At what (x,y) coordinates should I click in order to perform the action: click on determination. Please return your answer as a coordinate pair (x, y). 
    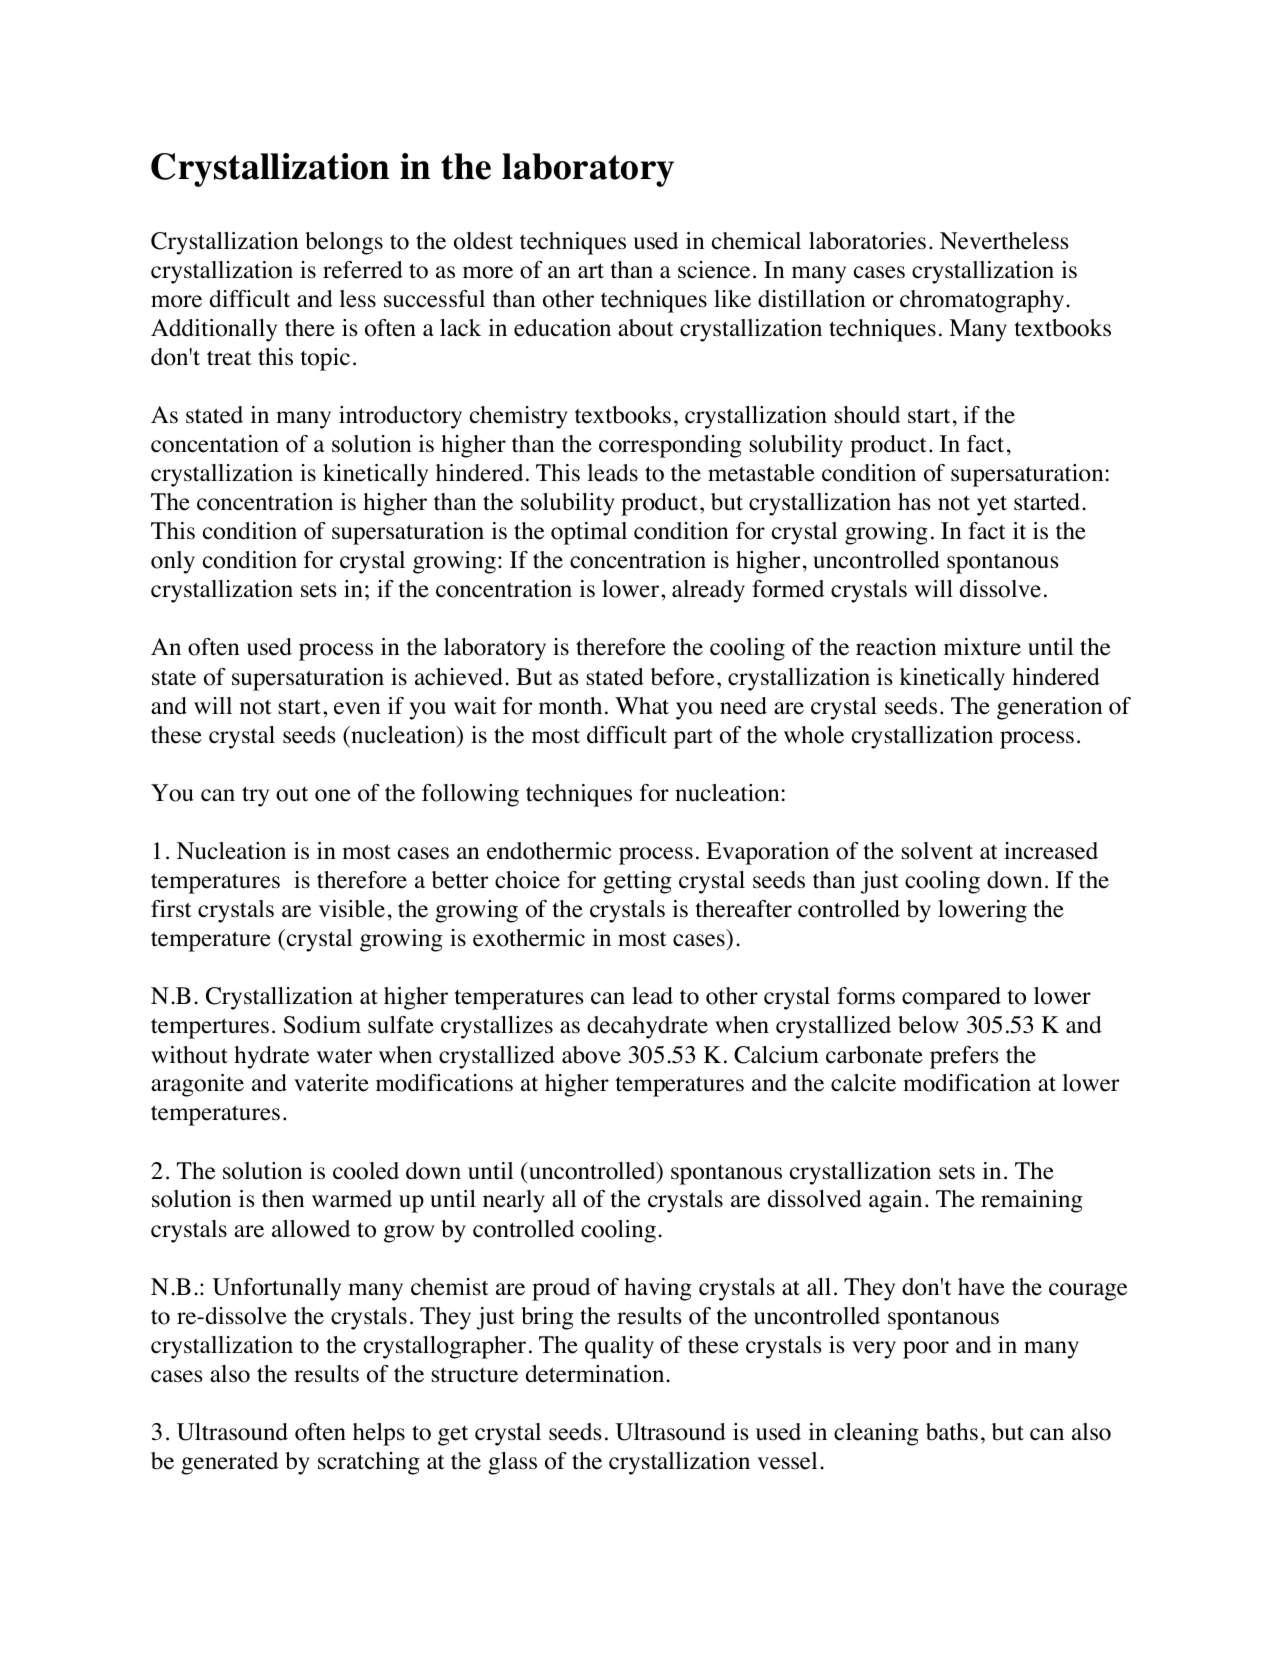
    Looking at the image, I should click on (595, 1374).
